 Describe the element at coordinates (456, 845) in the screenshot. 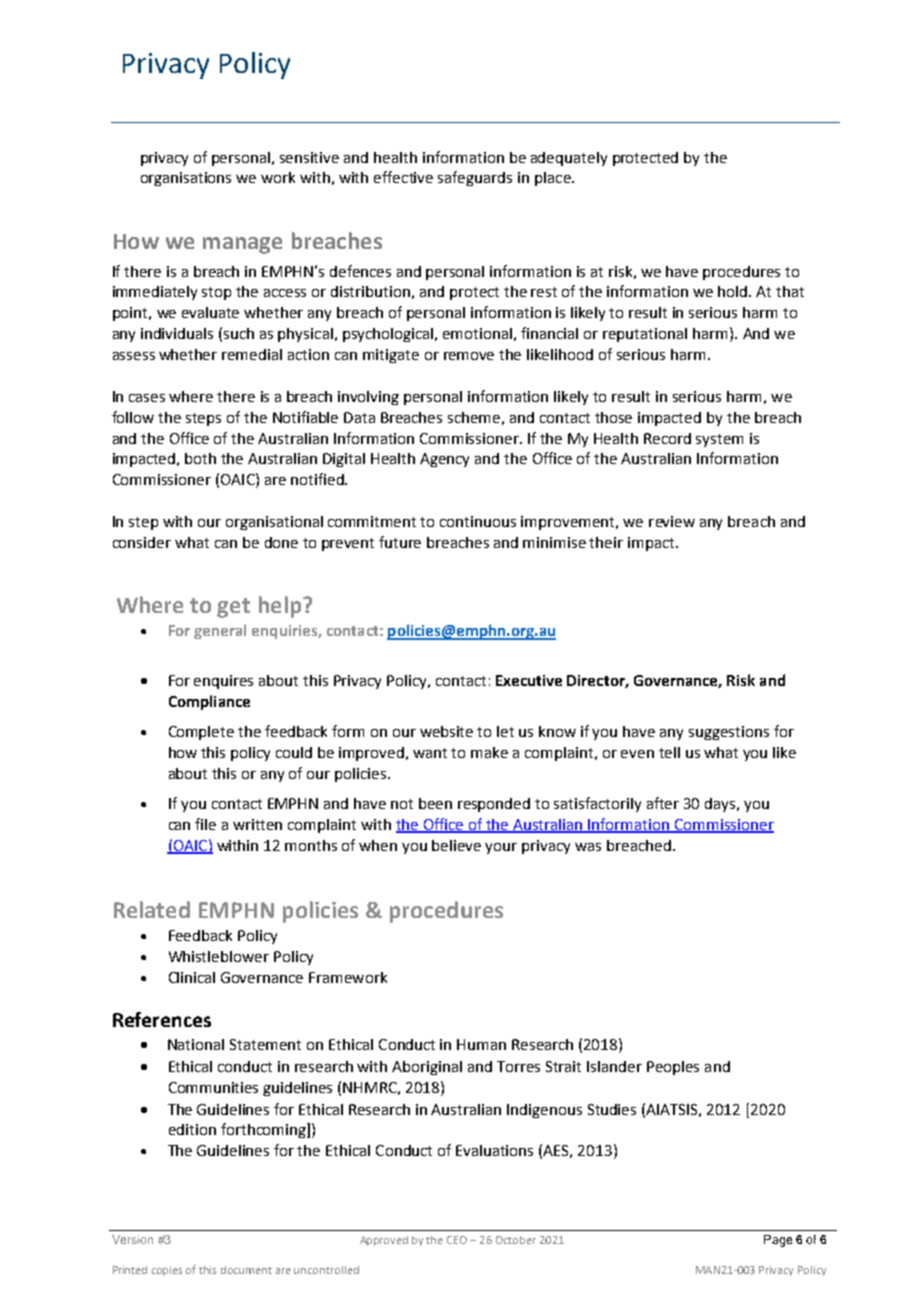

I see `believe` at that location.
